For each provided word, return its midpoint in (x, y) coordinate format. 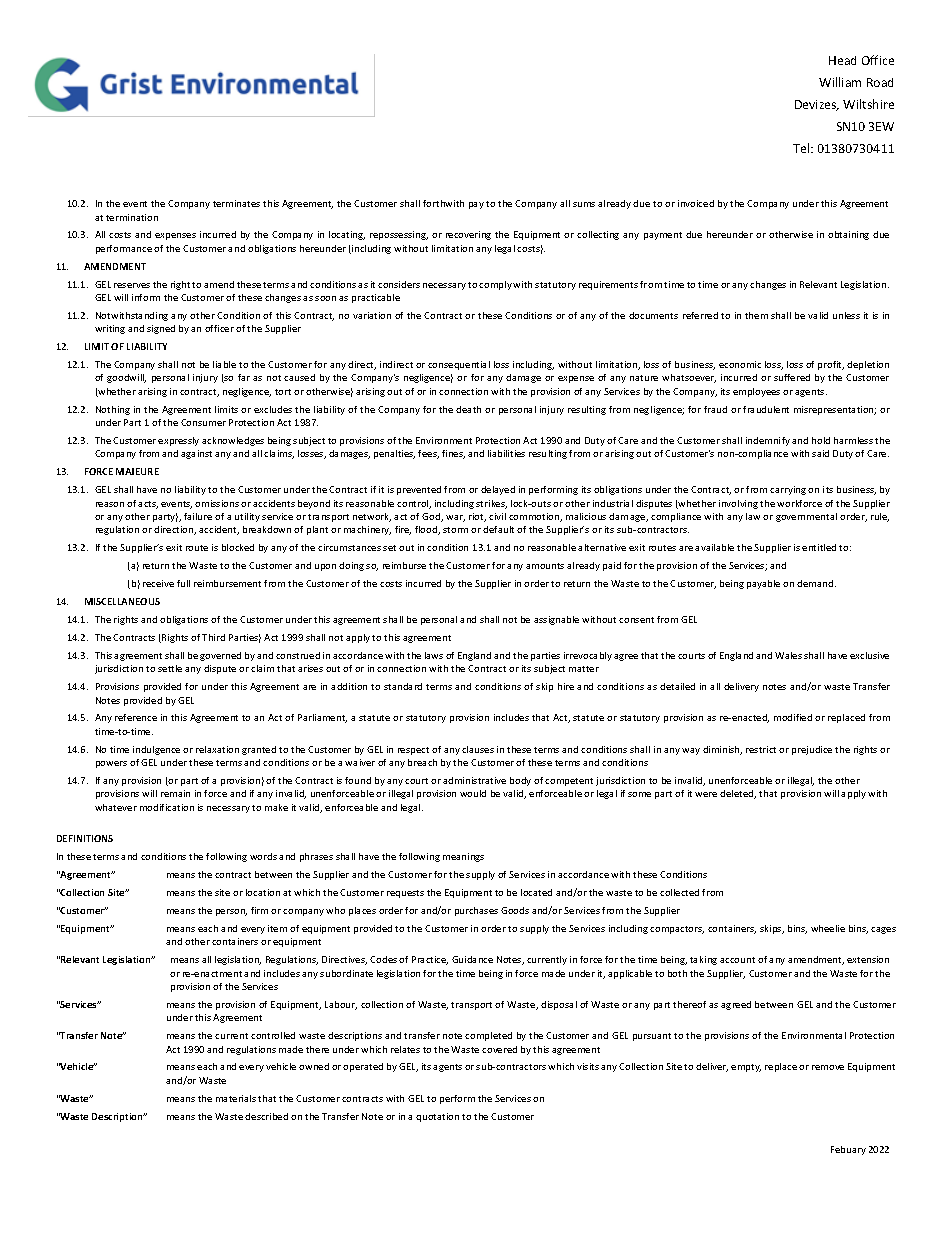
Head (842, 60)
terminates (236, 203)
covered (499, 1049)
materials (236, 1098)
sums (584, 204)
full (183, 583)
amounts (545, 566)
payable (763, 584)
